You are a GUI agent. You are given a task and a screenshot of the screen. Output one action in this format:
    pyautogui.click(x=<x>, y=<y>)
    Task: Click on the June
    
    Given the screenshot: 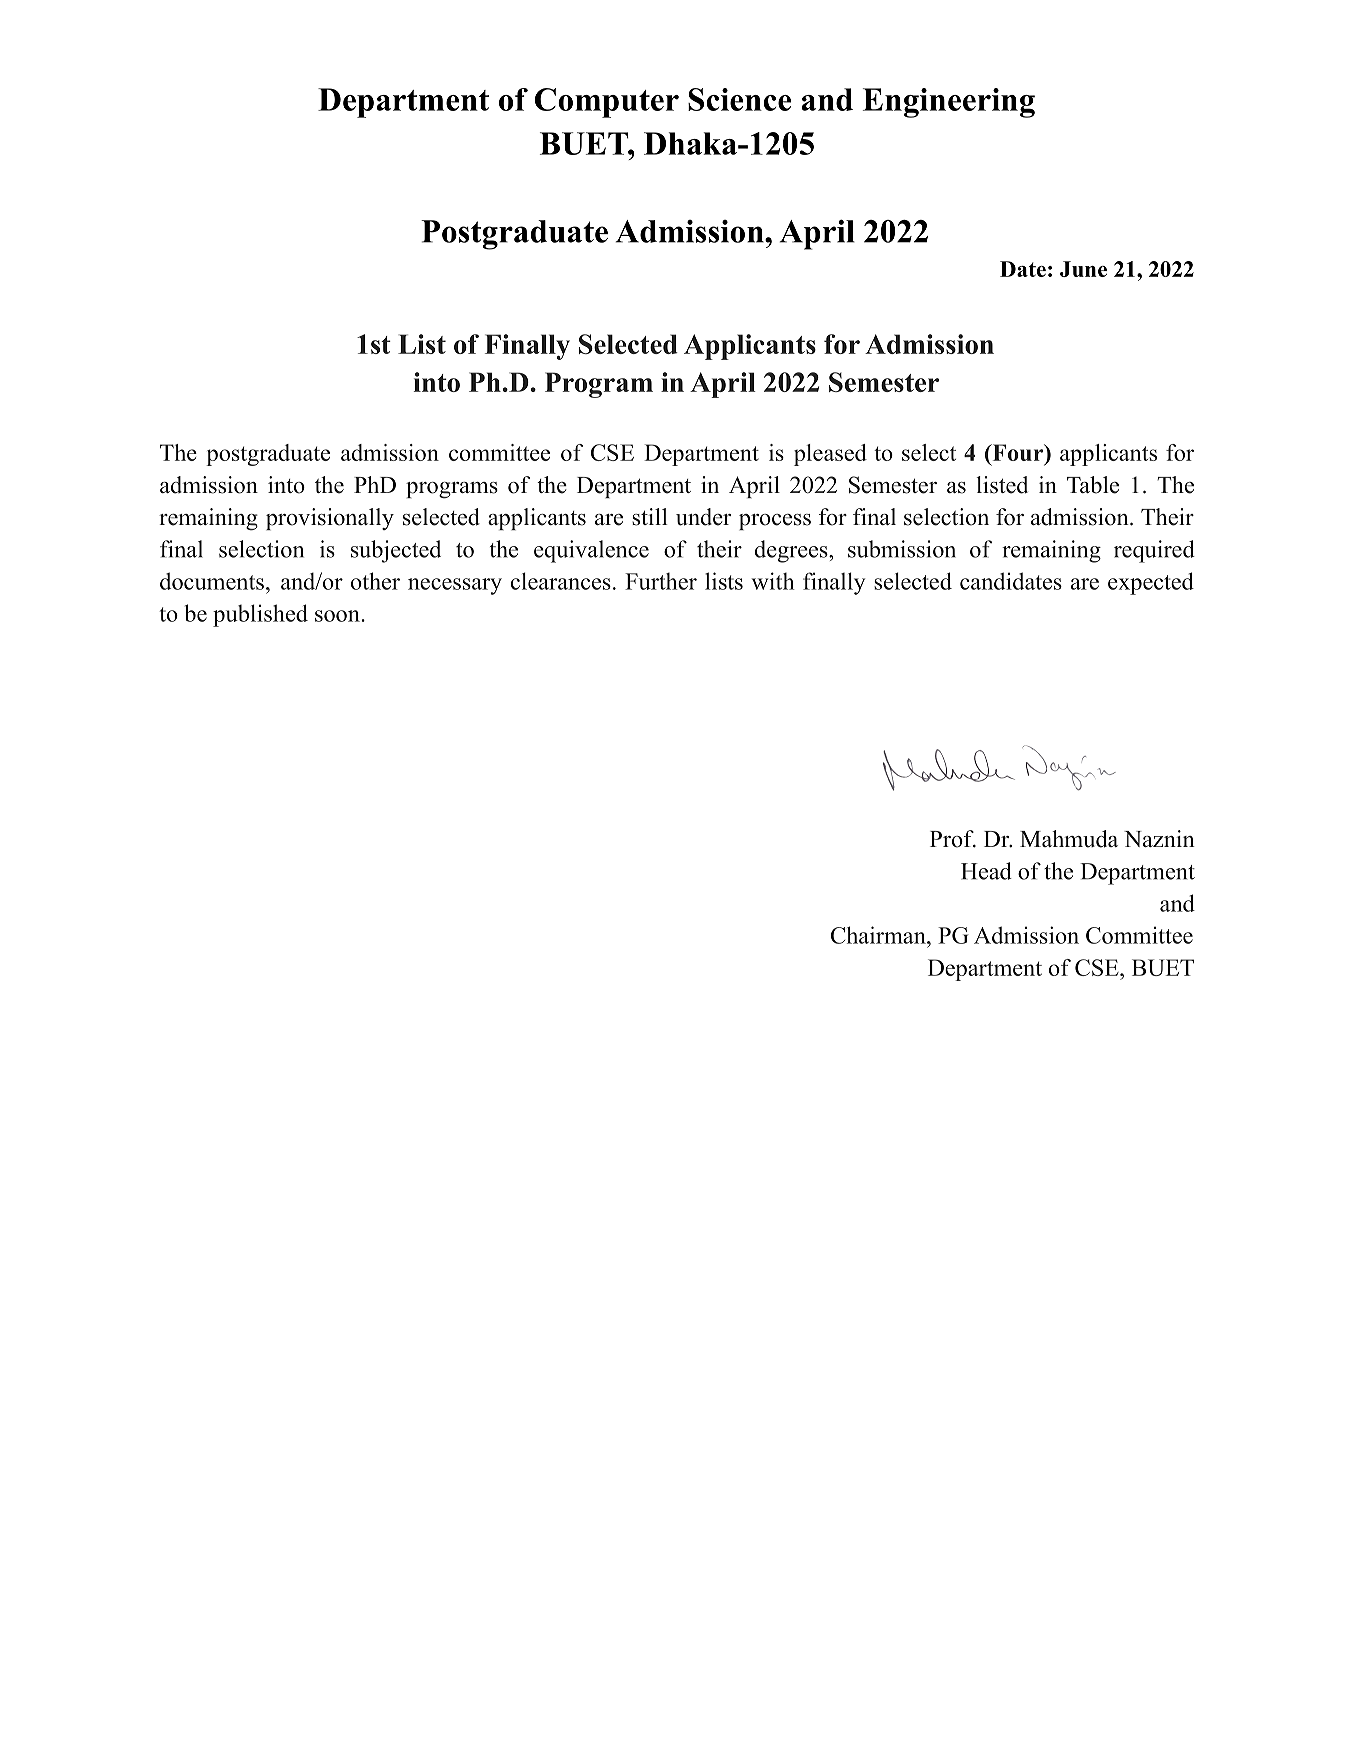 What is the action you would take?
    pyautogui.click(x=1083, y=269)
